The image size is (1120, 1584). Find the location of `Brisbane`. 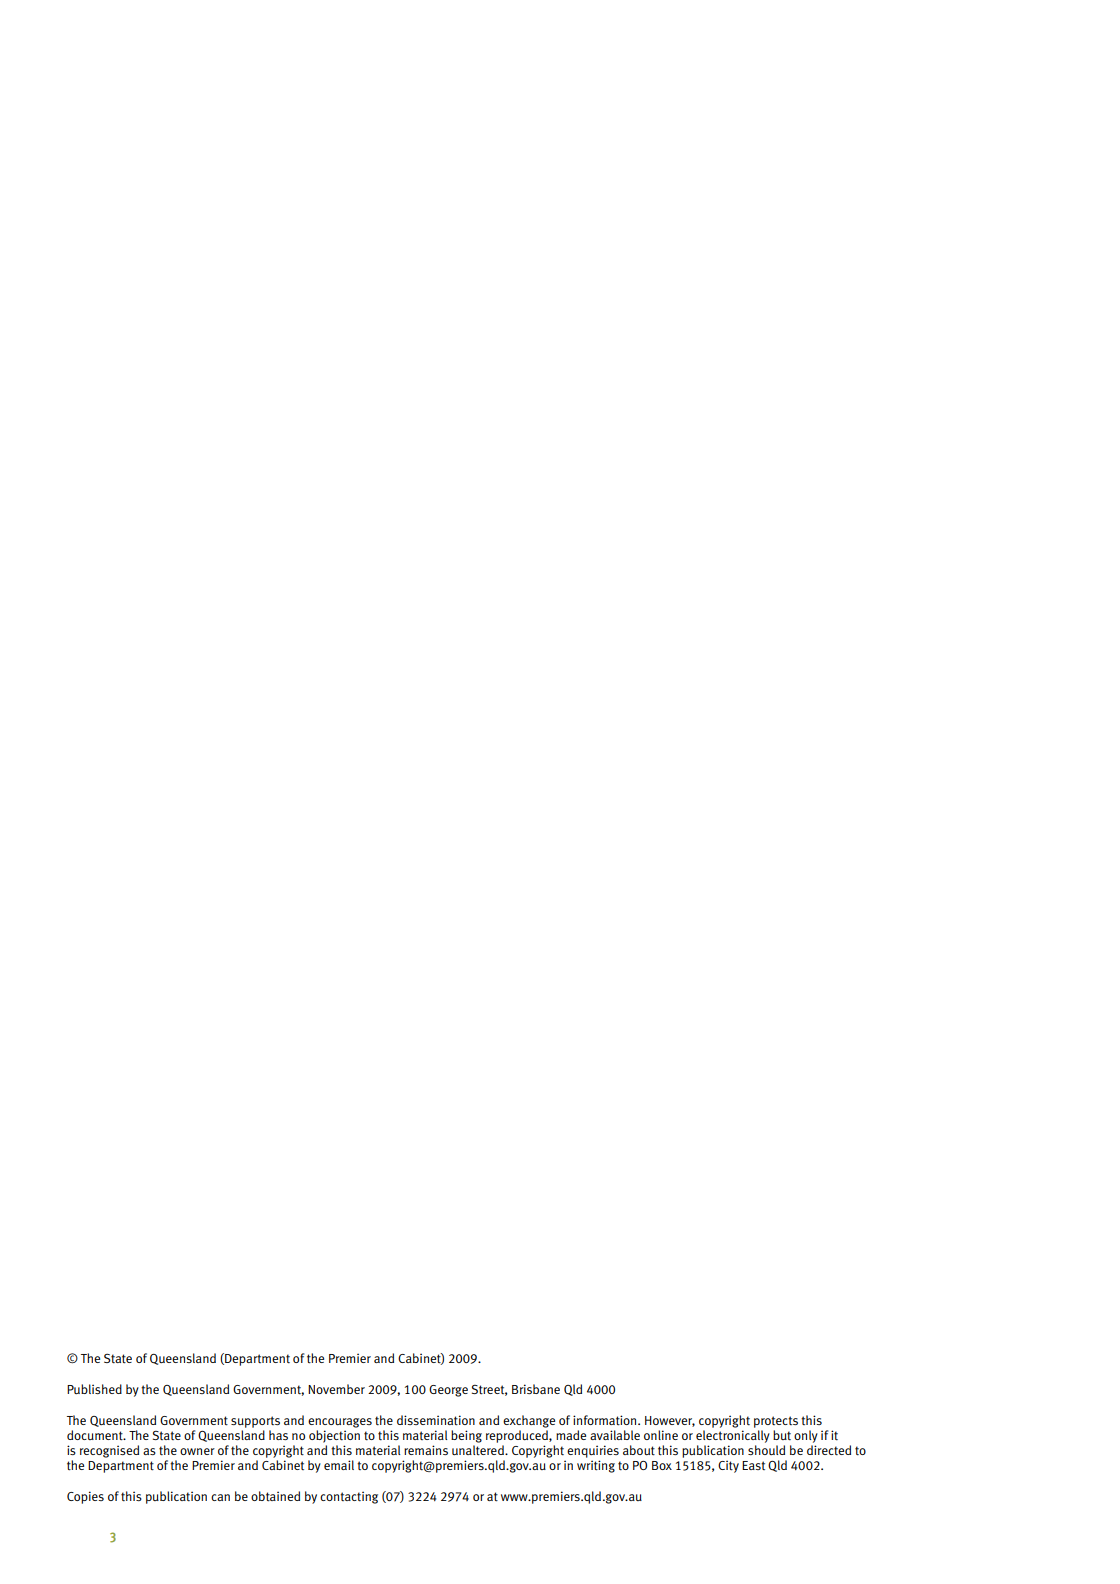

Brisbane is located at coordinates (536, 1389).
